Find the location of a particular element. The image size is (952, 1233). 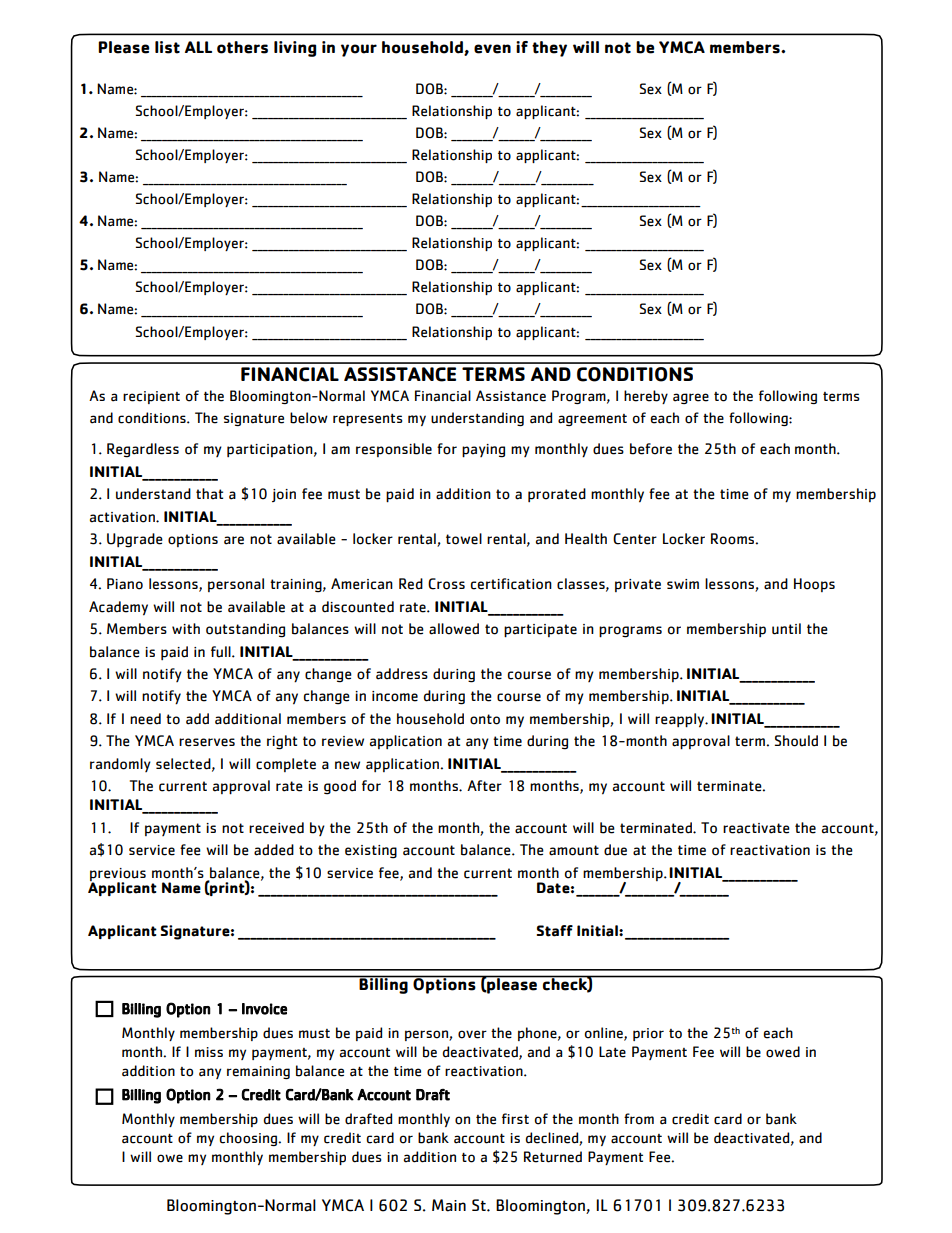

choosing is located at coordinates (249, 1139).
